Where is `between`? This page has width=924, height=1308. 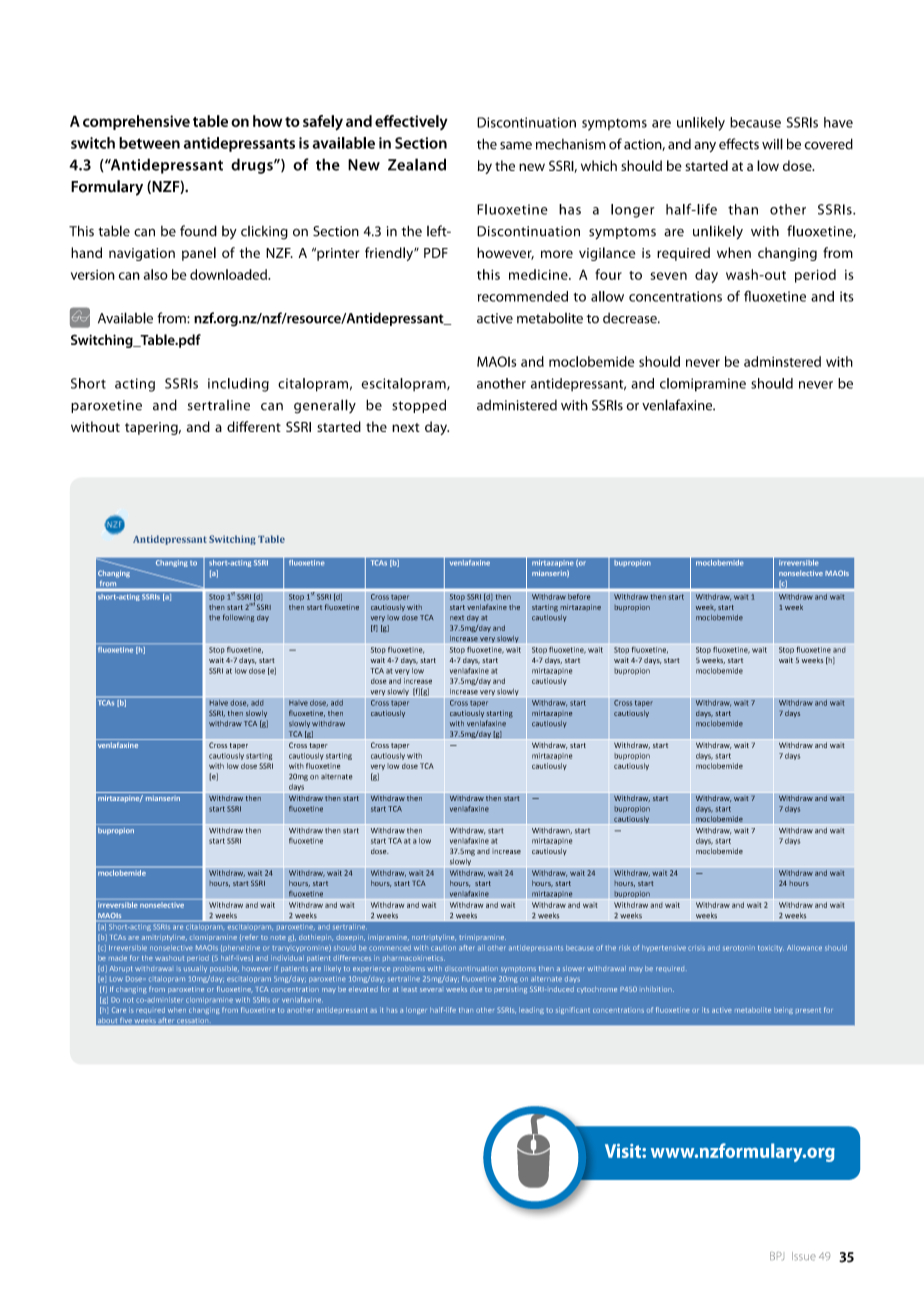 between is located at coordinates (149, 143).
